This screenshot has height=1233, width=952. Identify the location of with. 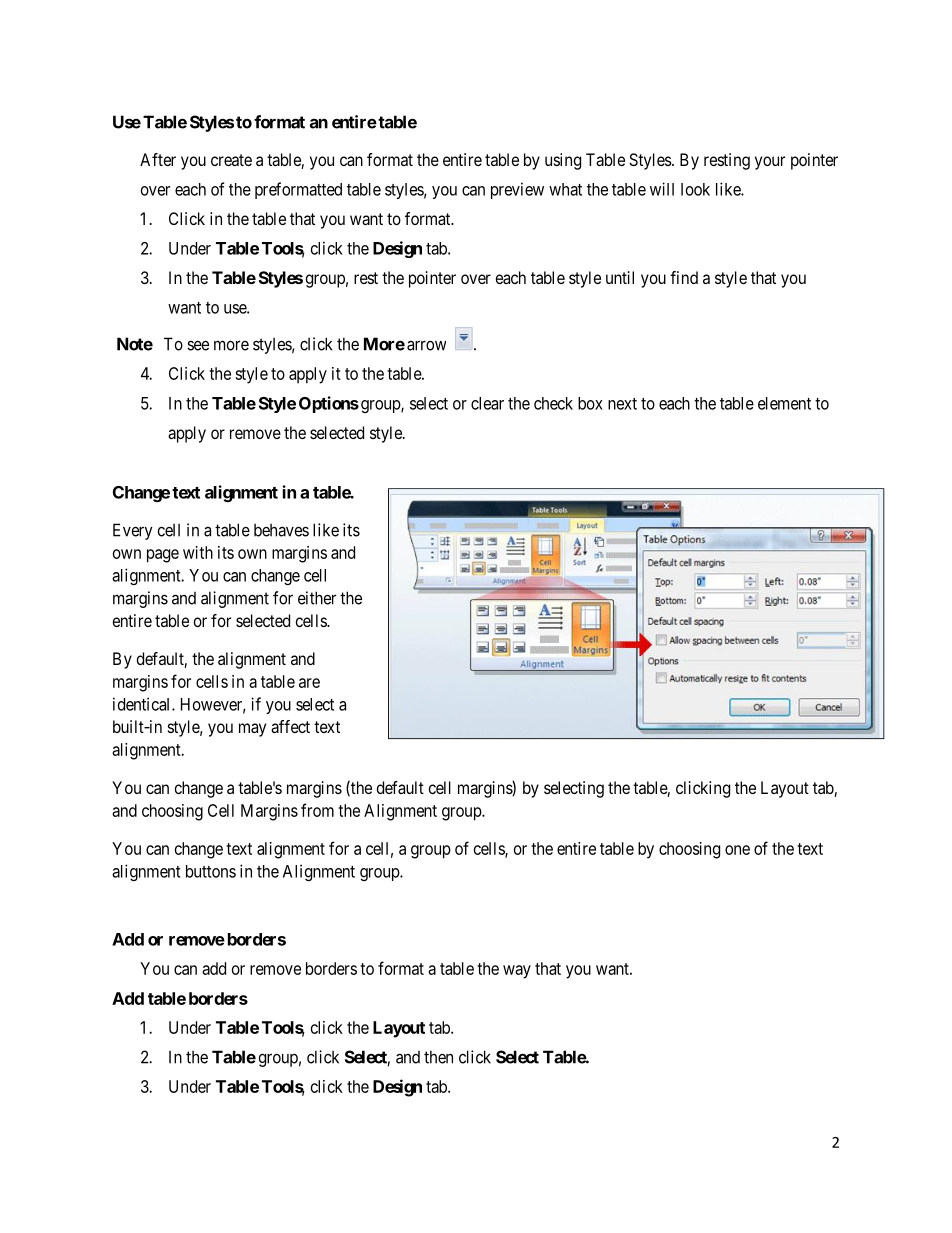
(198, 552).
